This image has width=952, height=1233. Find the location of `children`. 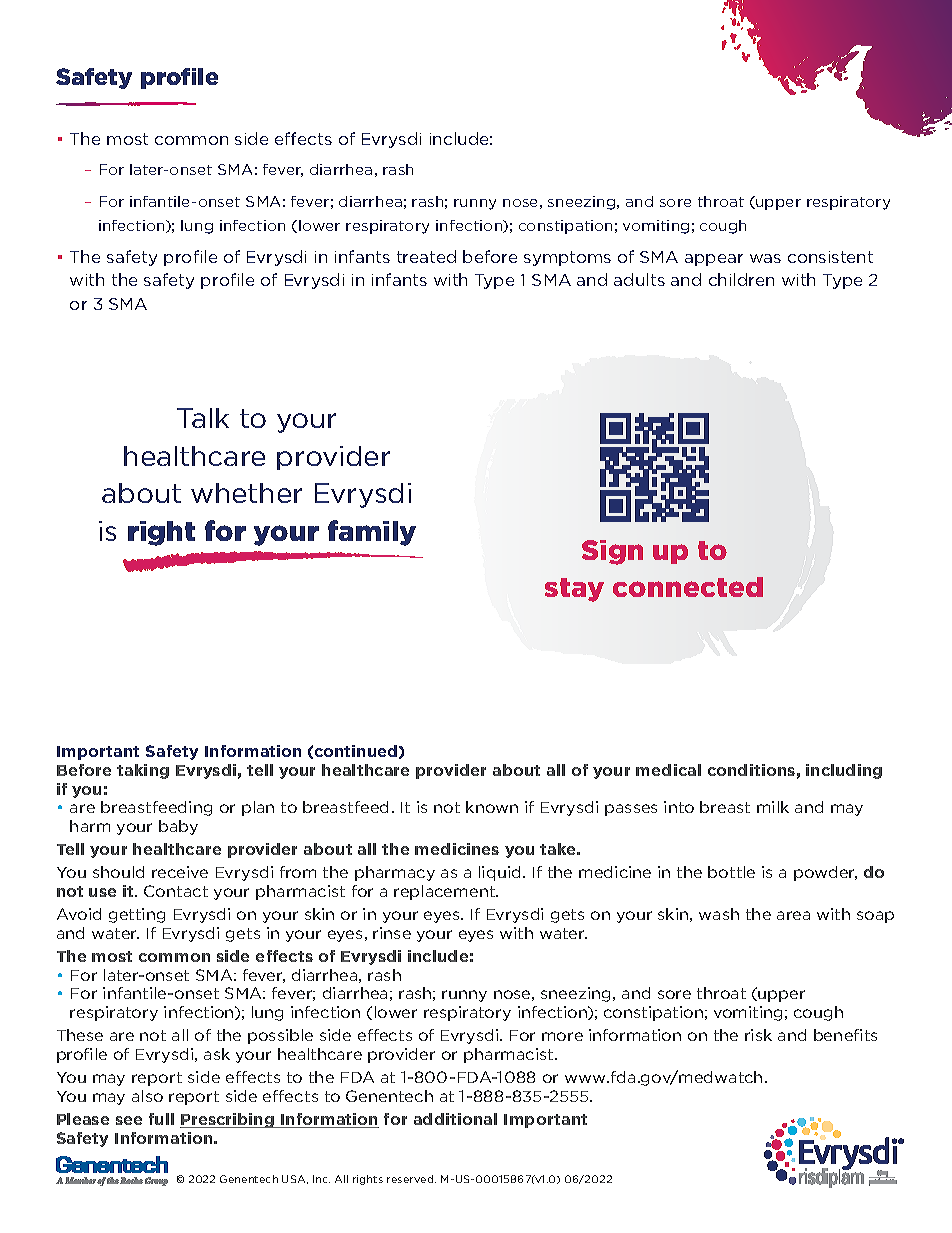

children is located at coordinates (741, 279).
